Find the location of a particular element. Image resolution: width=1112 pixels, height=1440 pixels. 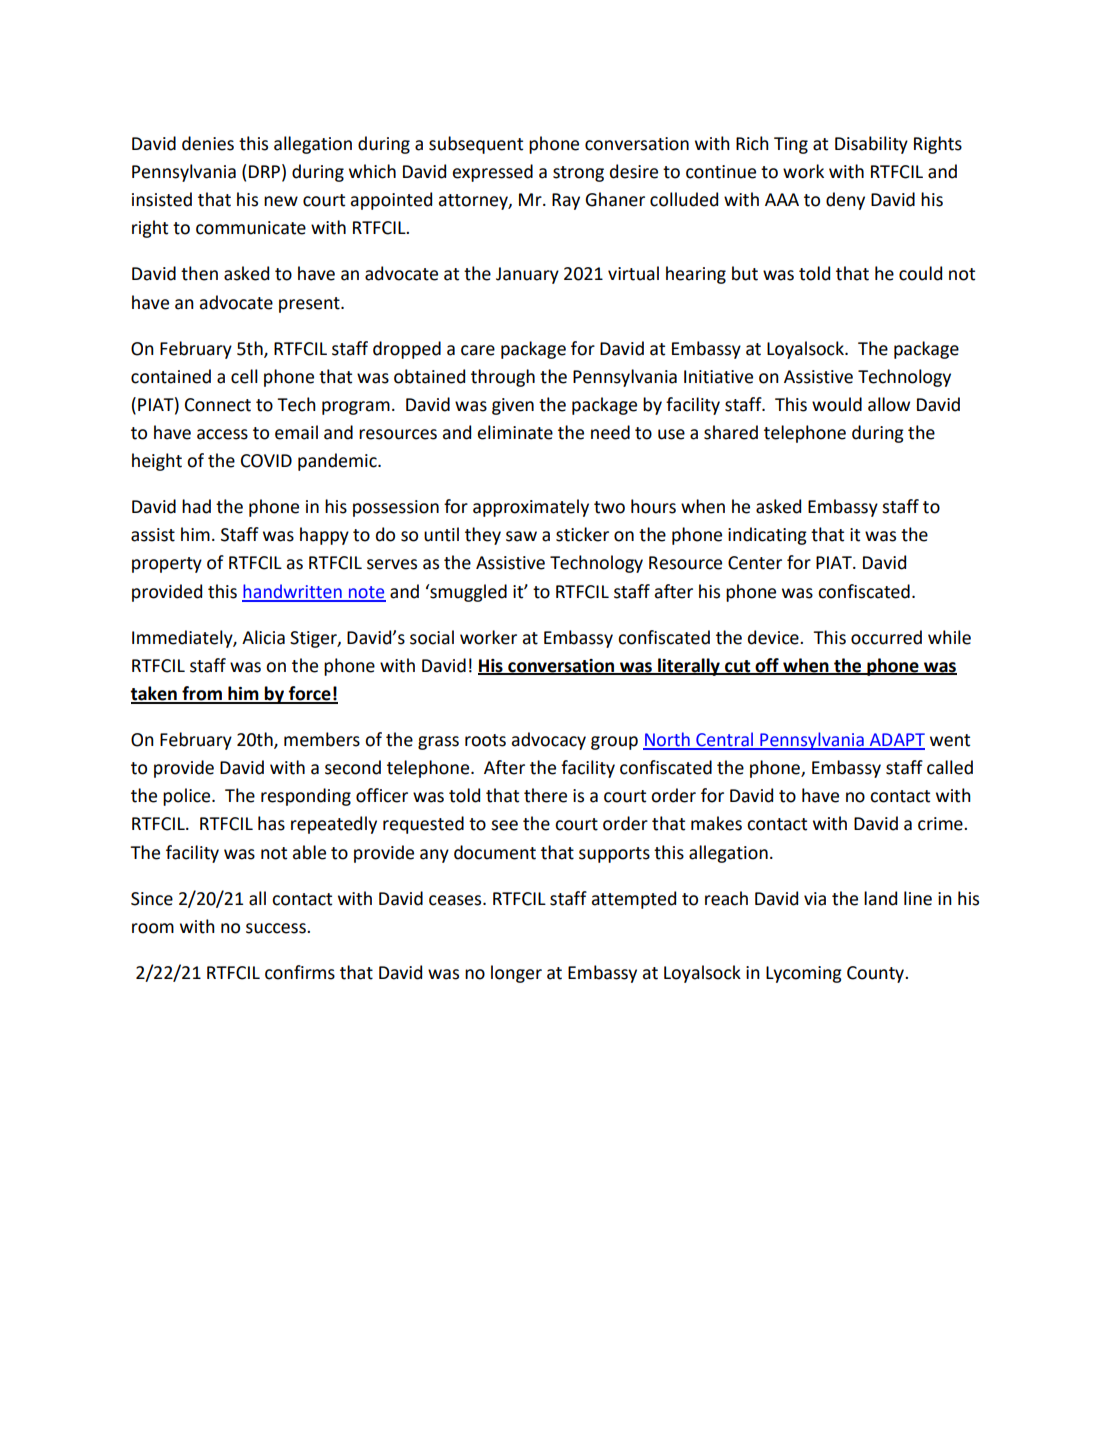

access is located at coordinates (222, 434).
